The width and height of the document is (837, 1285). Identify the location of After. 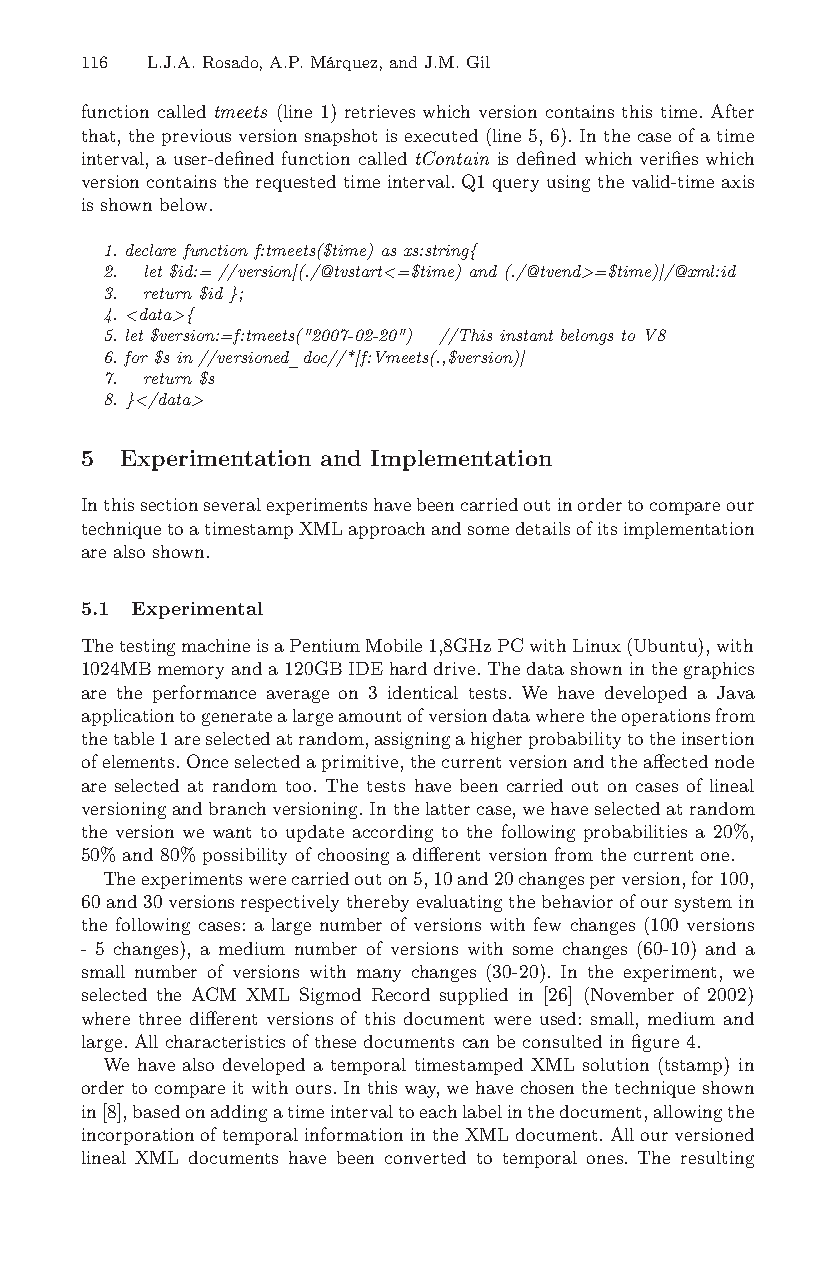
(732, 111).
